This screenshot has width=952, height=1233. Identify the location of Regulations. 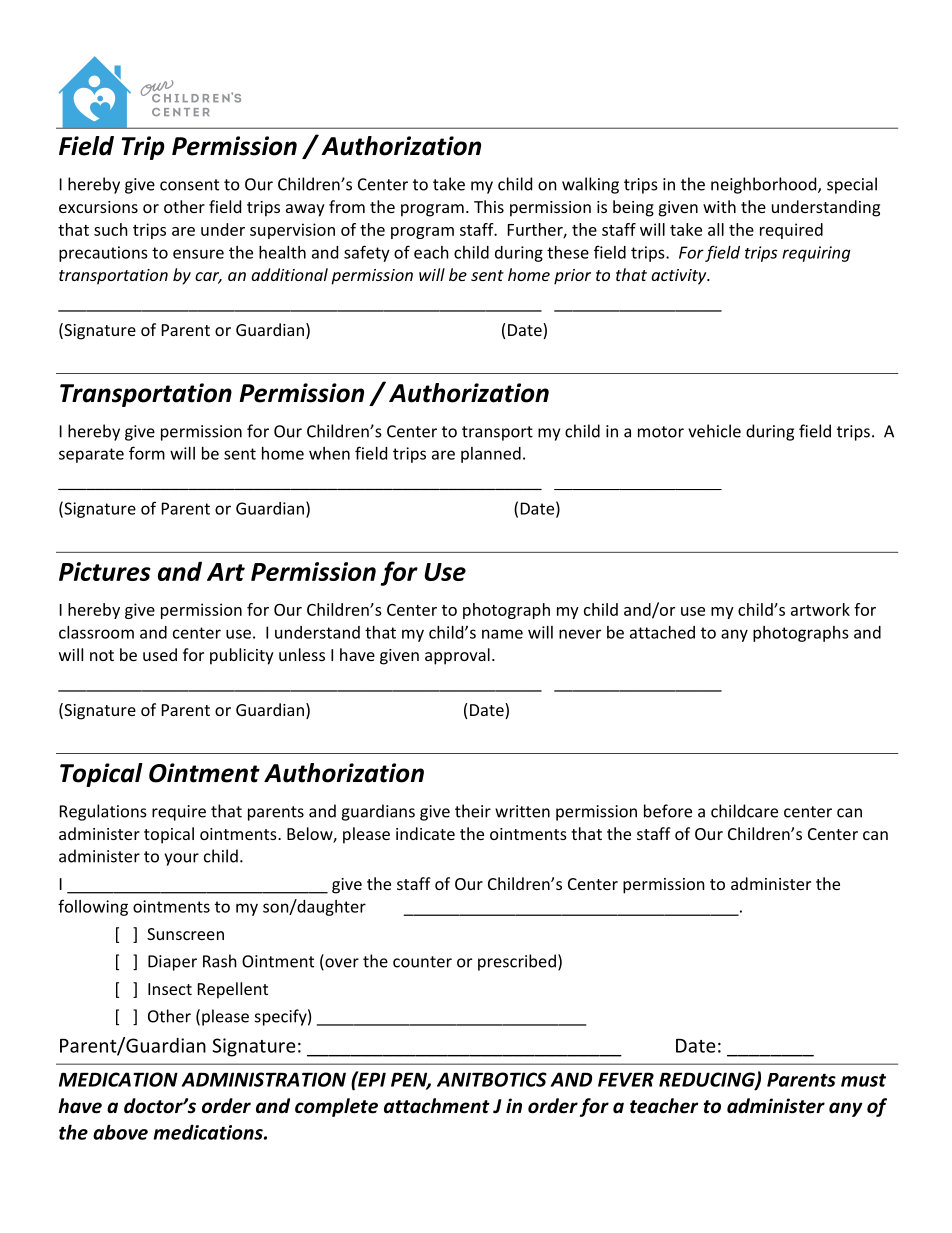
(103, 812).
